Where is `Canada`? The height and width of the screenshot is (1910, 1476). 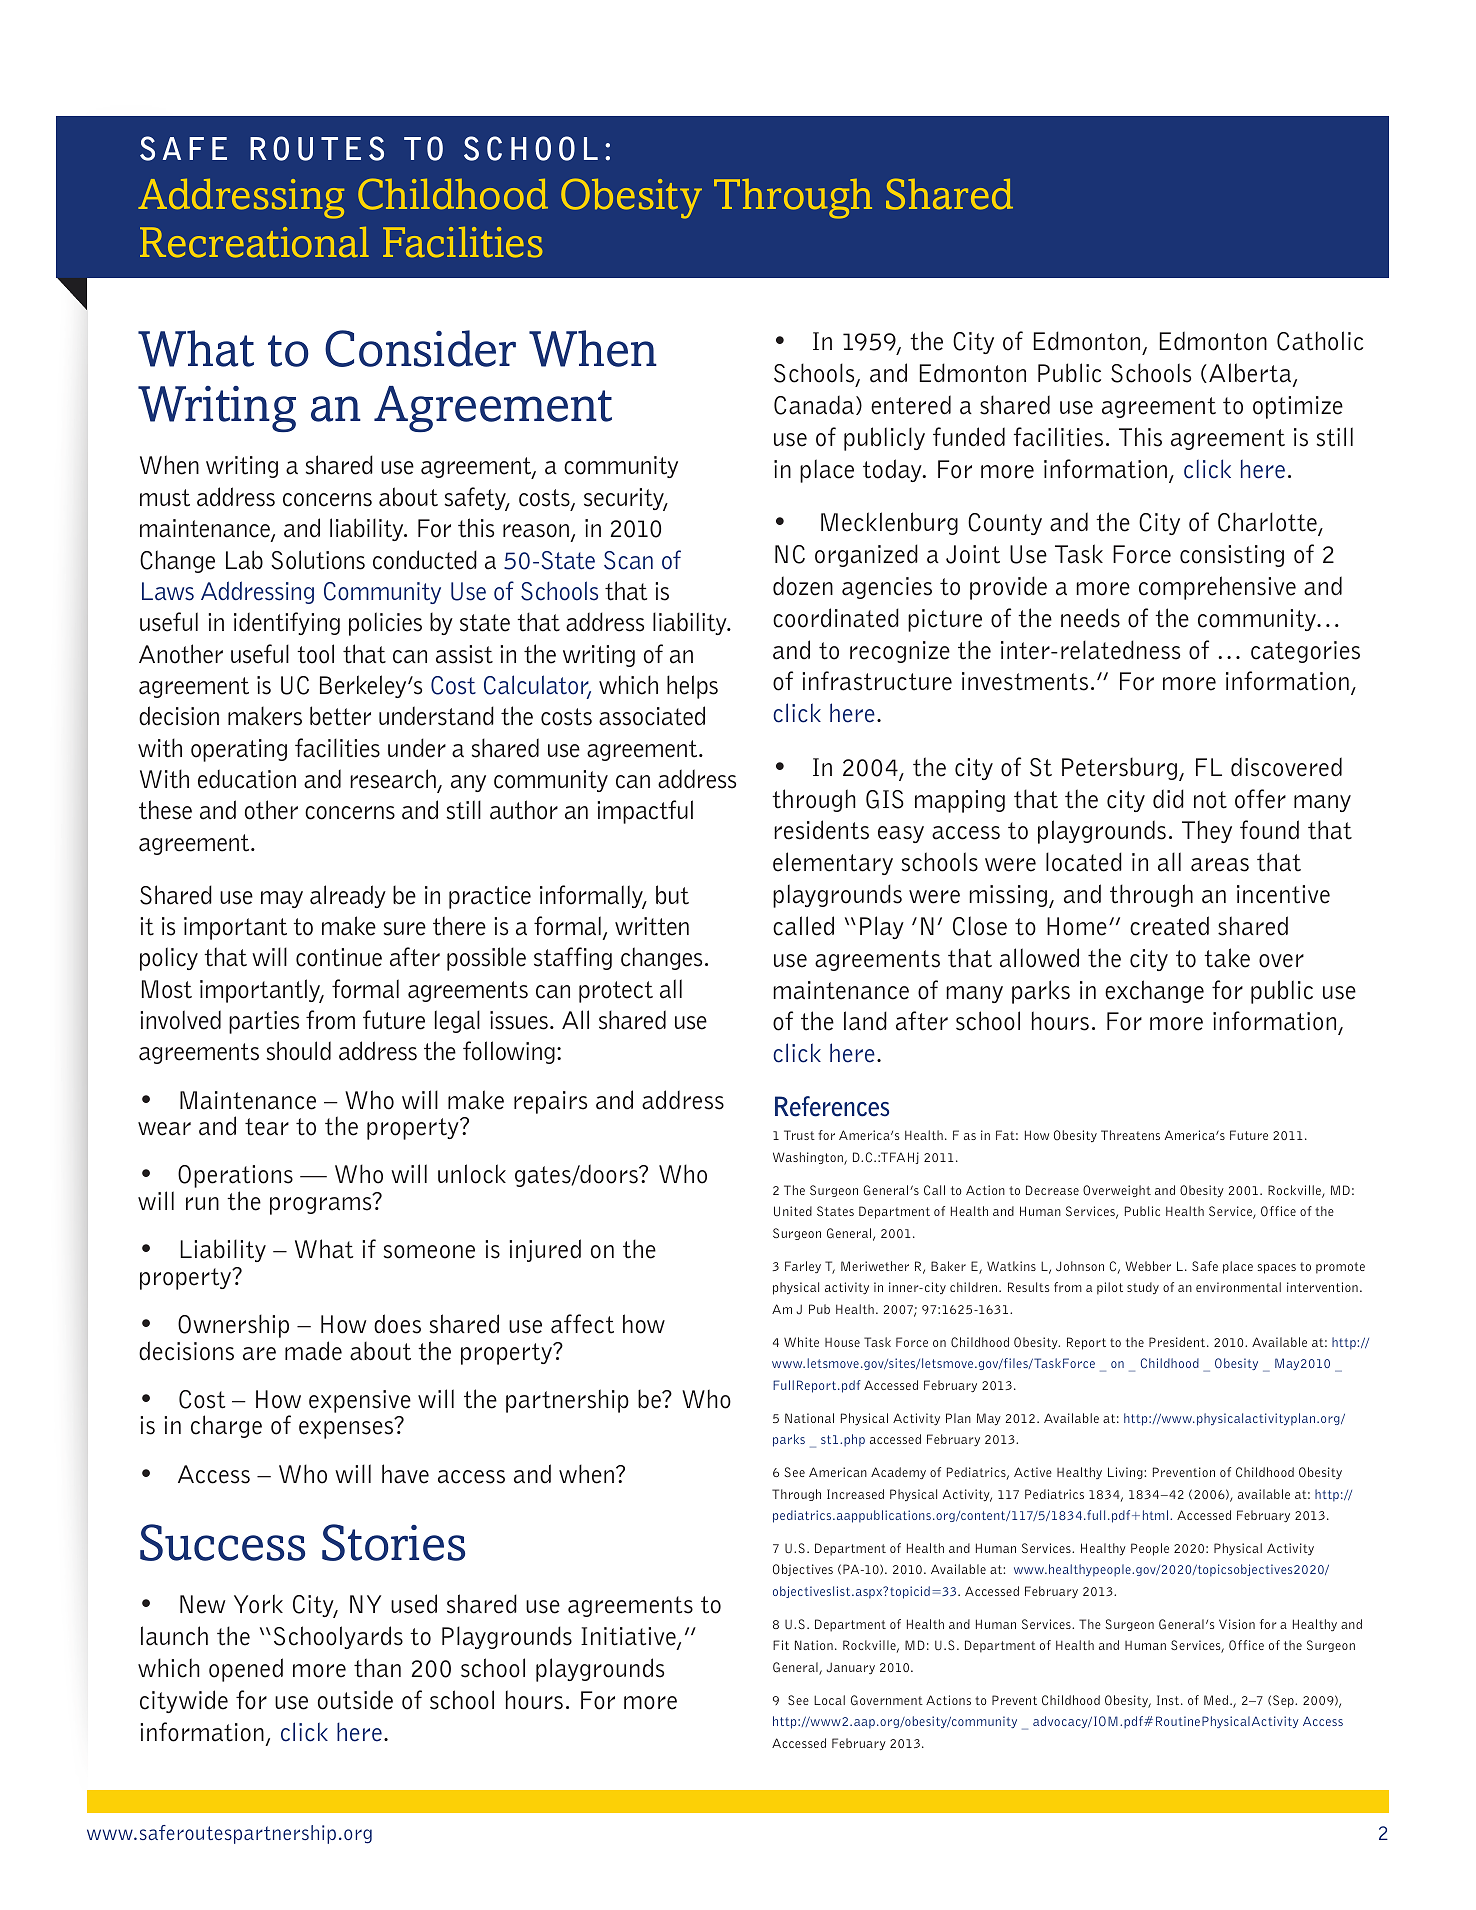
Canada is located at coordinates (814, 405).
